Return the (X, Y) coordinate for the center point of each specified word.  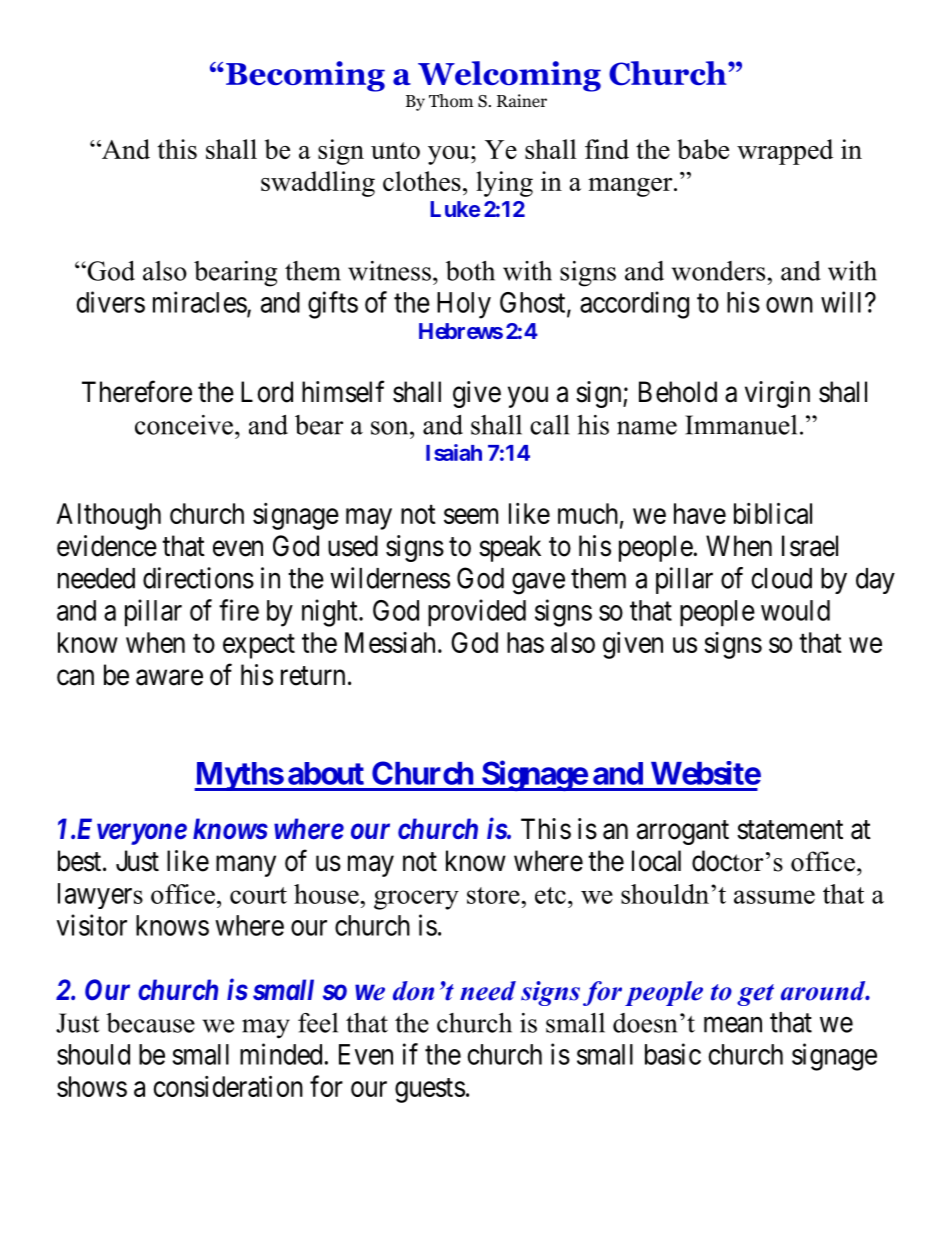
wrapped (785, 152)
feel (318, 1023)
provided (477, 613)
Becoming (304, 76)
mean (733, 1025)
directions (198, 578)
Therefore (137, 392)
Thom (451, 101)
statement (790, 830)
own (789, 305)
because (150, 1023)
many (246, 866)
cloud (781, 578)
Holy (464, 305)
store (494, 895)
